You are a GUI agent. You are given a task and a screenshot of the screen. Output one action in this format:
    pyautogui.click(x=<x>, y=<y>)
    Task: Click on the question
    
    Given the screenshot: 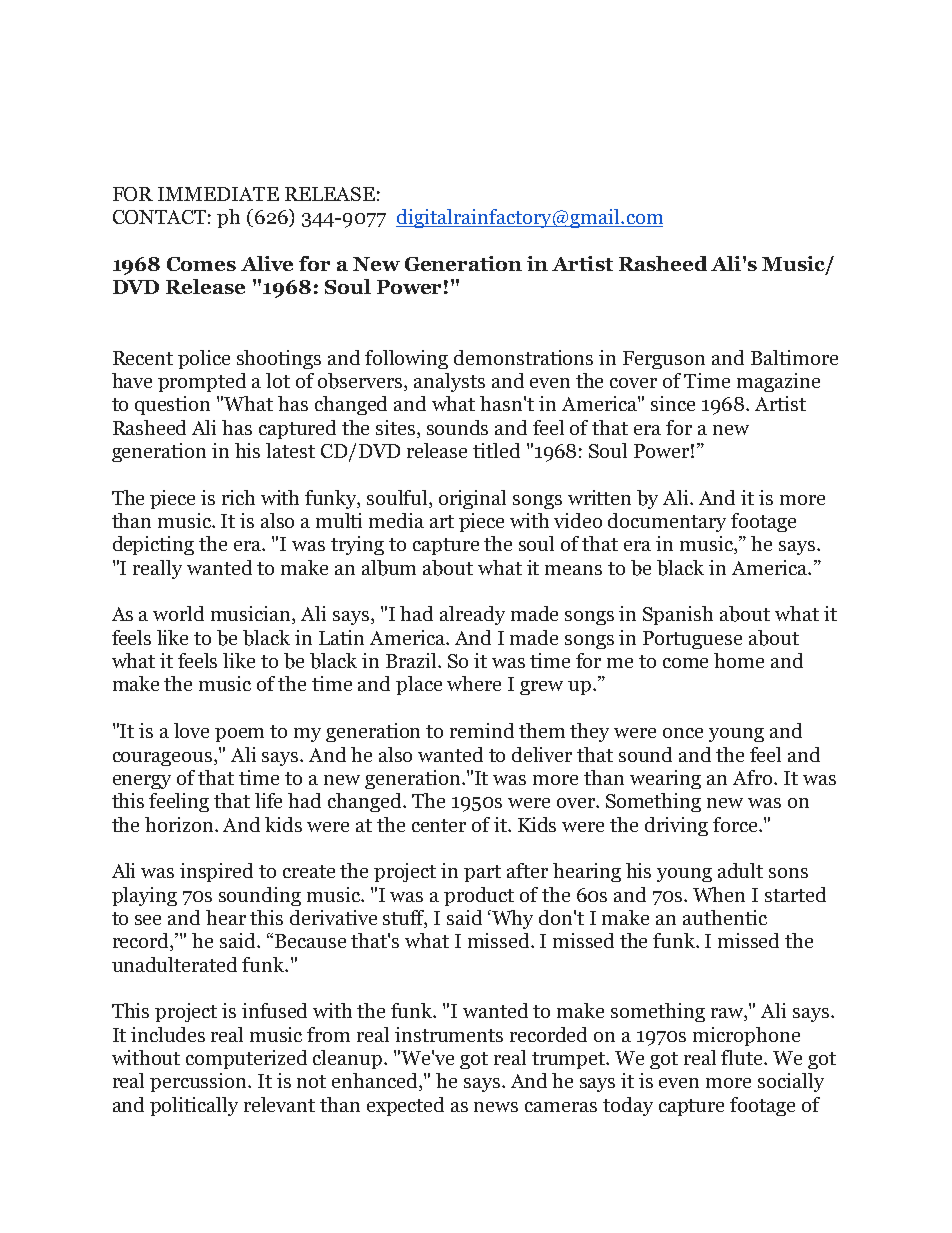 What is the action you would take?
    pyautogui.click(x=172, y=405)
